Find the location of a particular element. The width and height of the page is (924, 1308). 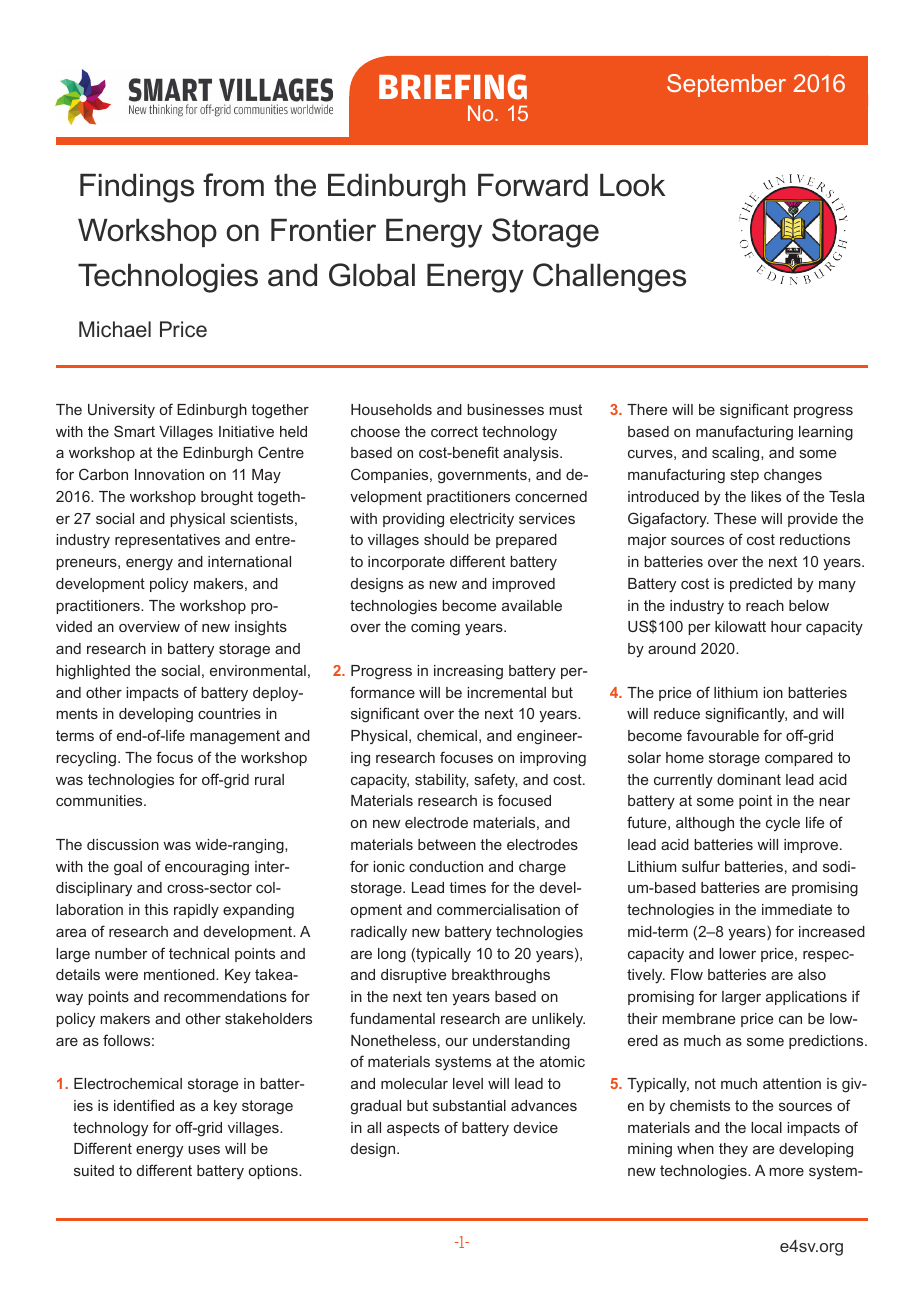

local is located at coordinates (766, 1127).
